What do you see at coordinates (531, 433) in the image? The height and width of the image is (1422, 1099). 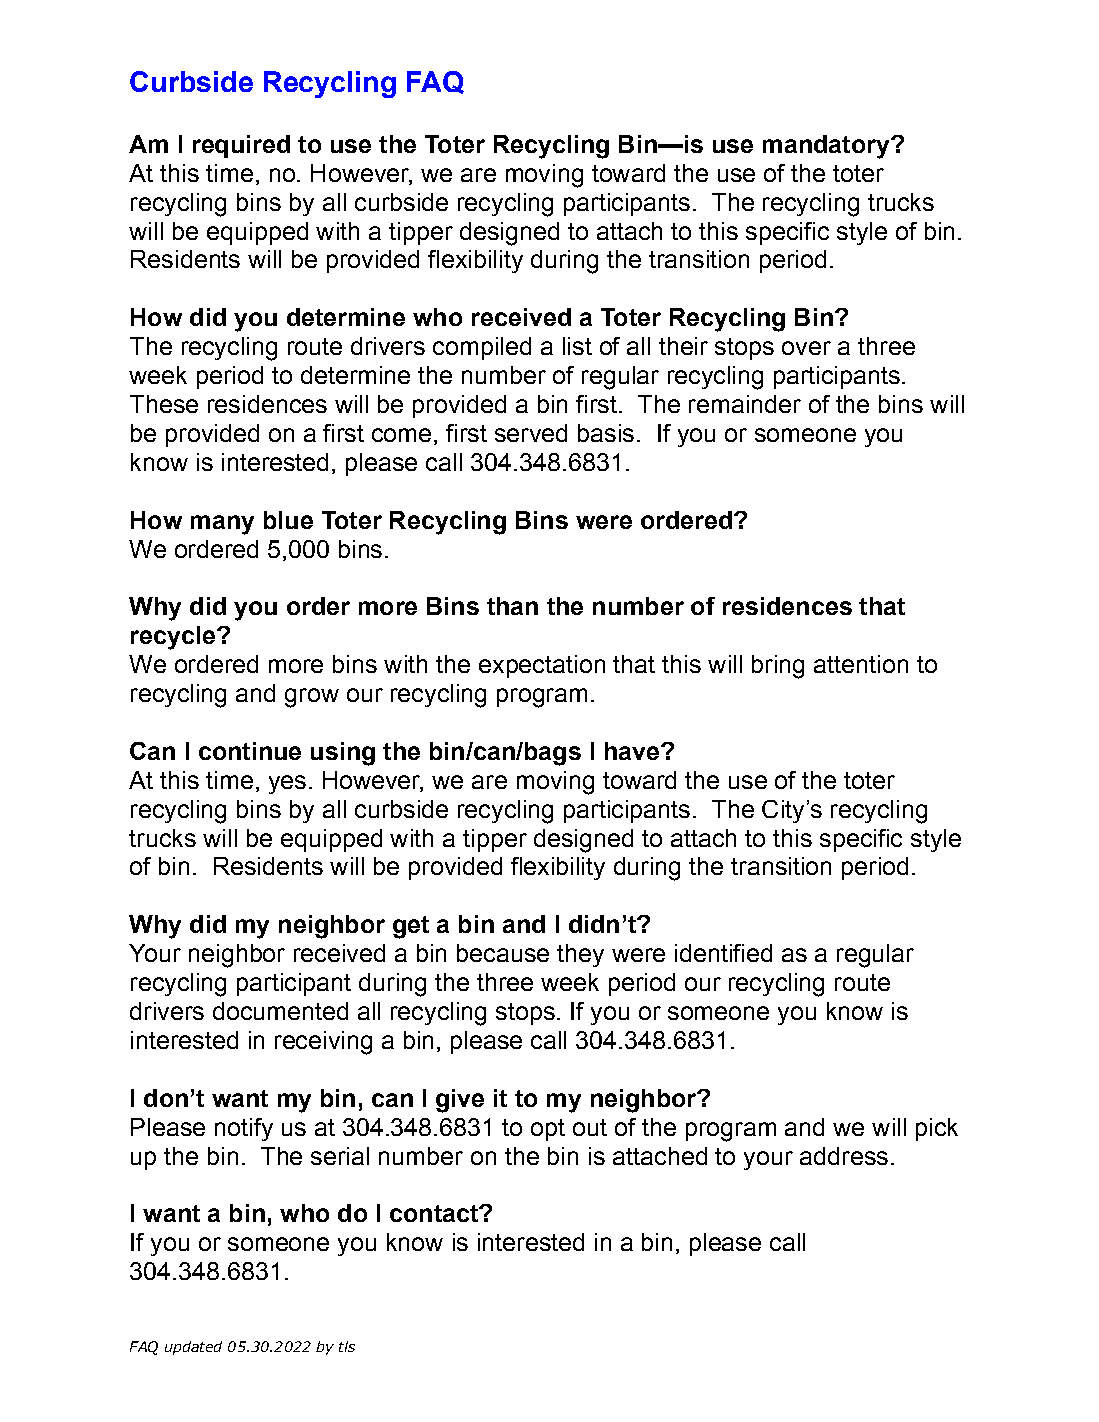 I see `served` at bounding box center [531, 433].
